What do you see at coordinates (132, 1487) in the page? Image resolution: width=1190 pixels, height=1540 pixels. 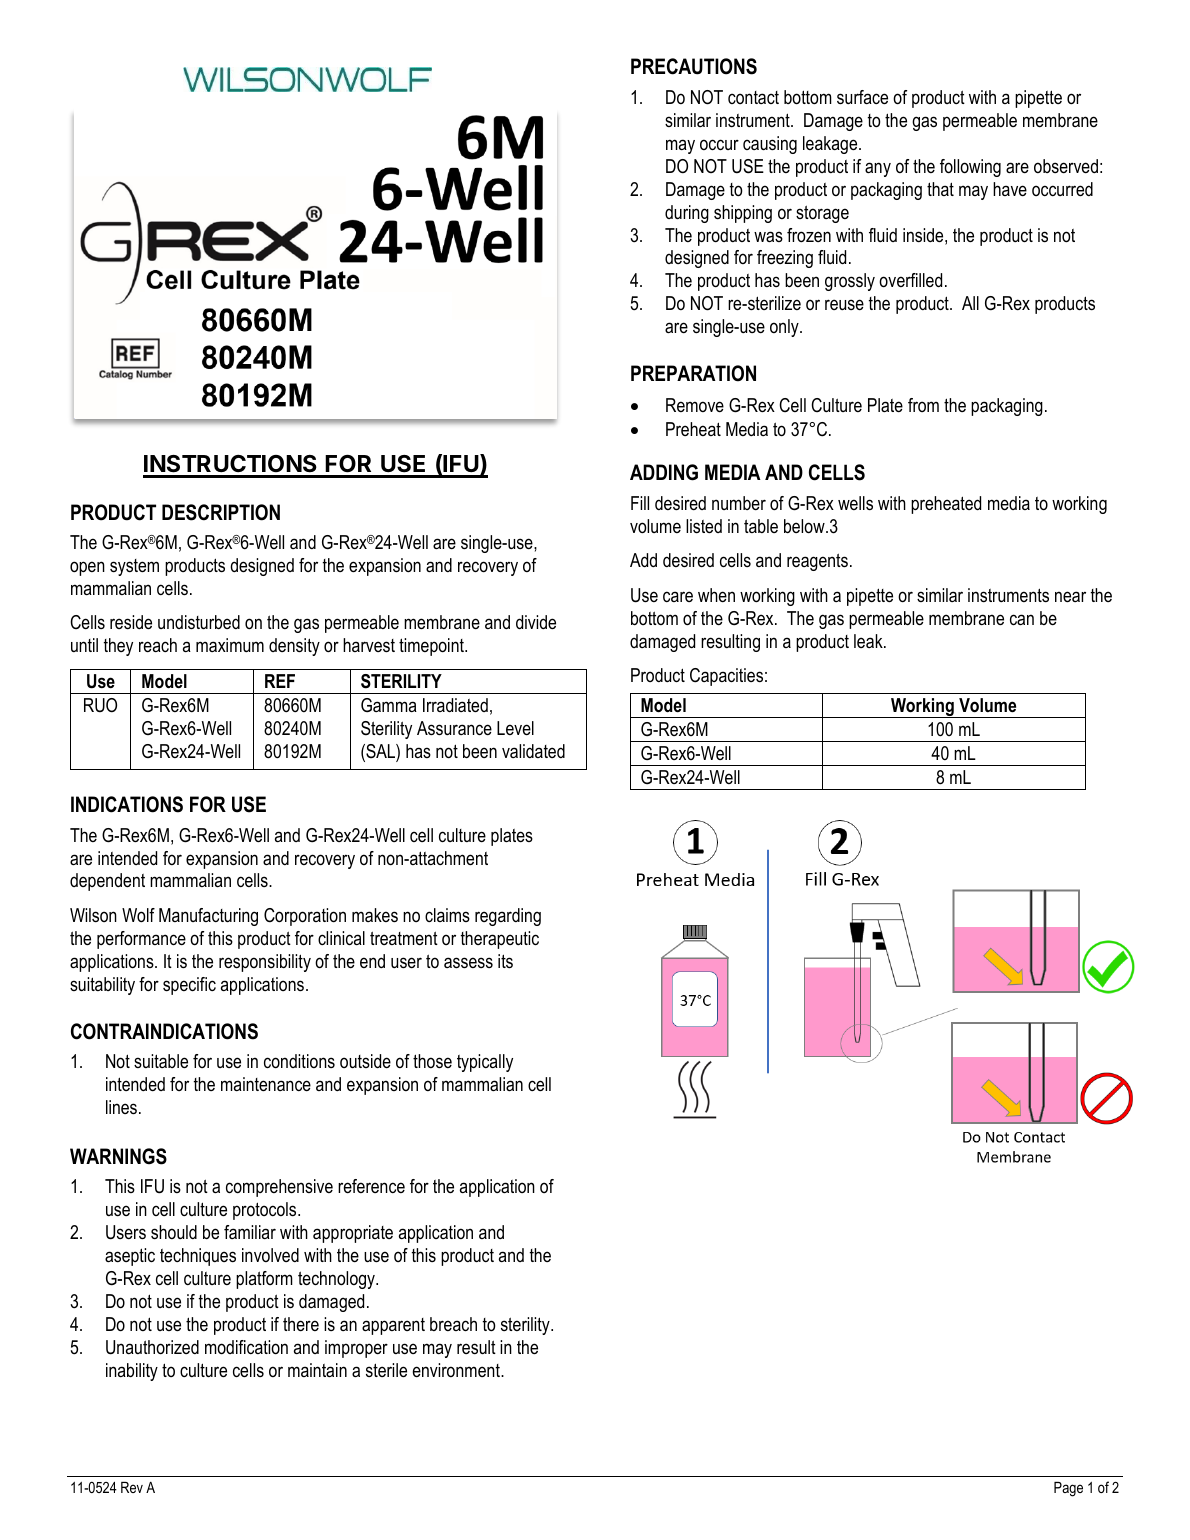 I see `Rev` at bounding box center [132, 1487].
